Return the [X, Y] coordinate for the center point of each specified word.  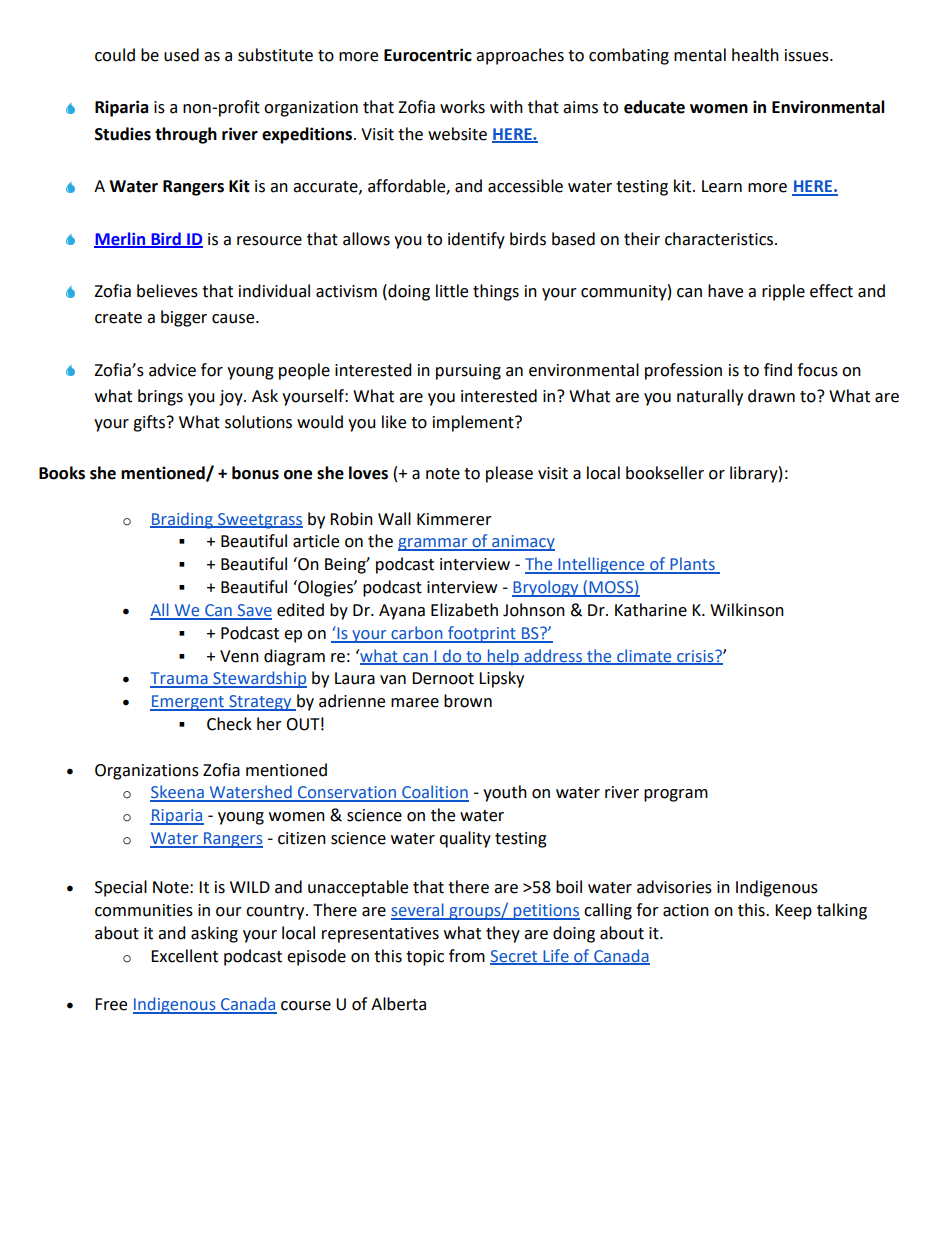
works [462, 107]
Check [229, 724]
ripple [783, 292]
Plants [692, 565]
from [467, 956]
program [676, 795]
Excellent [184, 956]
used [181, 55]
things [496, 292]
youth [505, 793]
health [755, 55]
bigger [184, 318]
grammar [434, 544]
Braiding [182, 520]
